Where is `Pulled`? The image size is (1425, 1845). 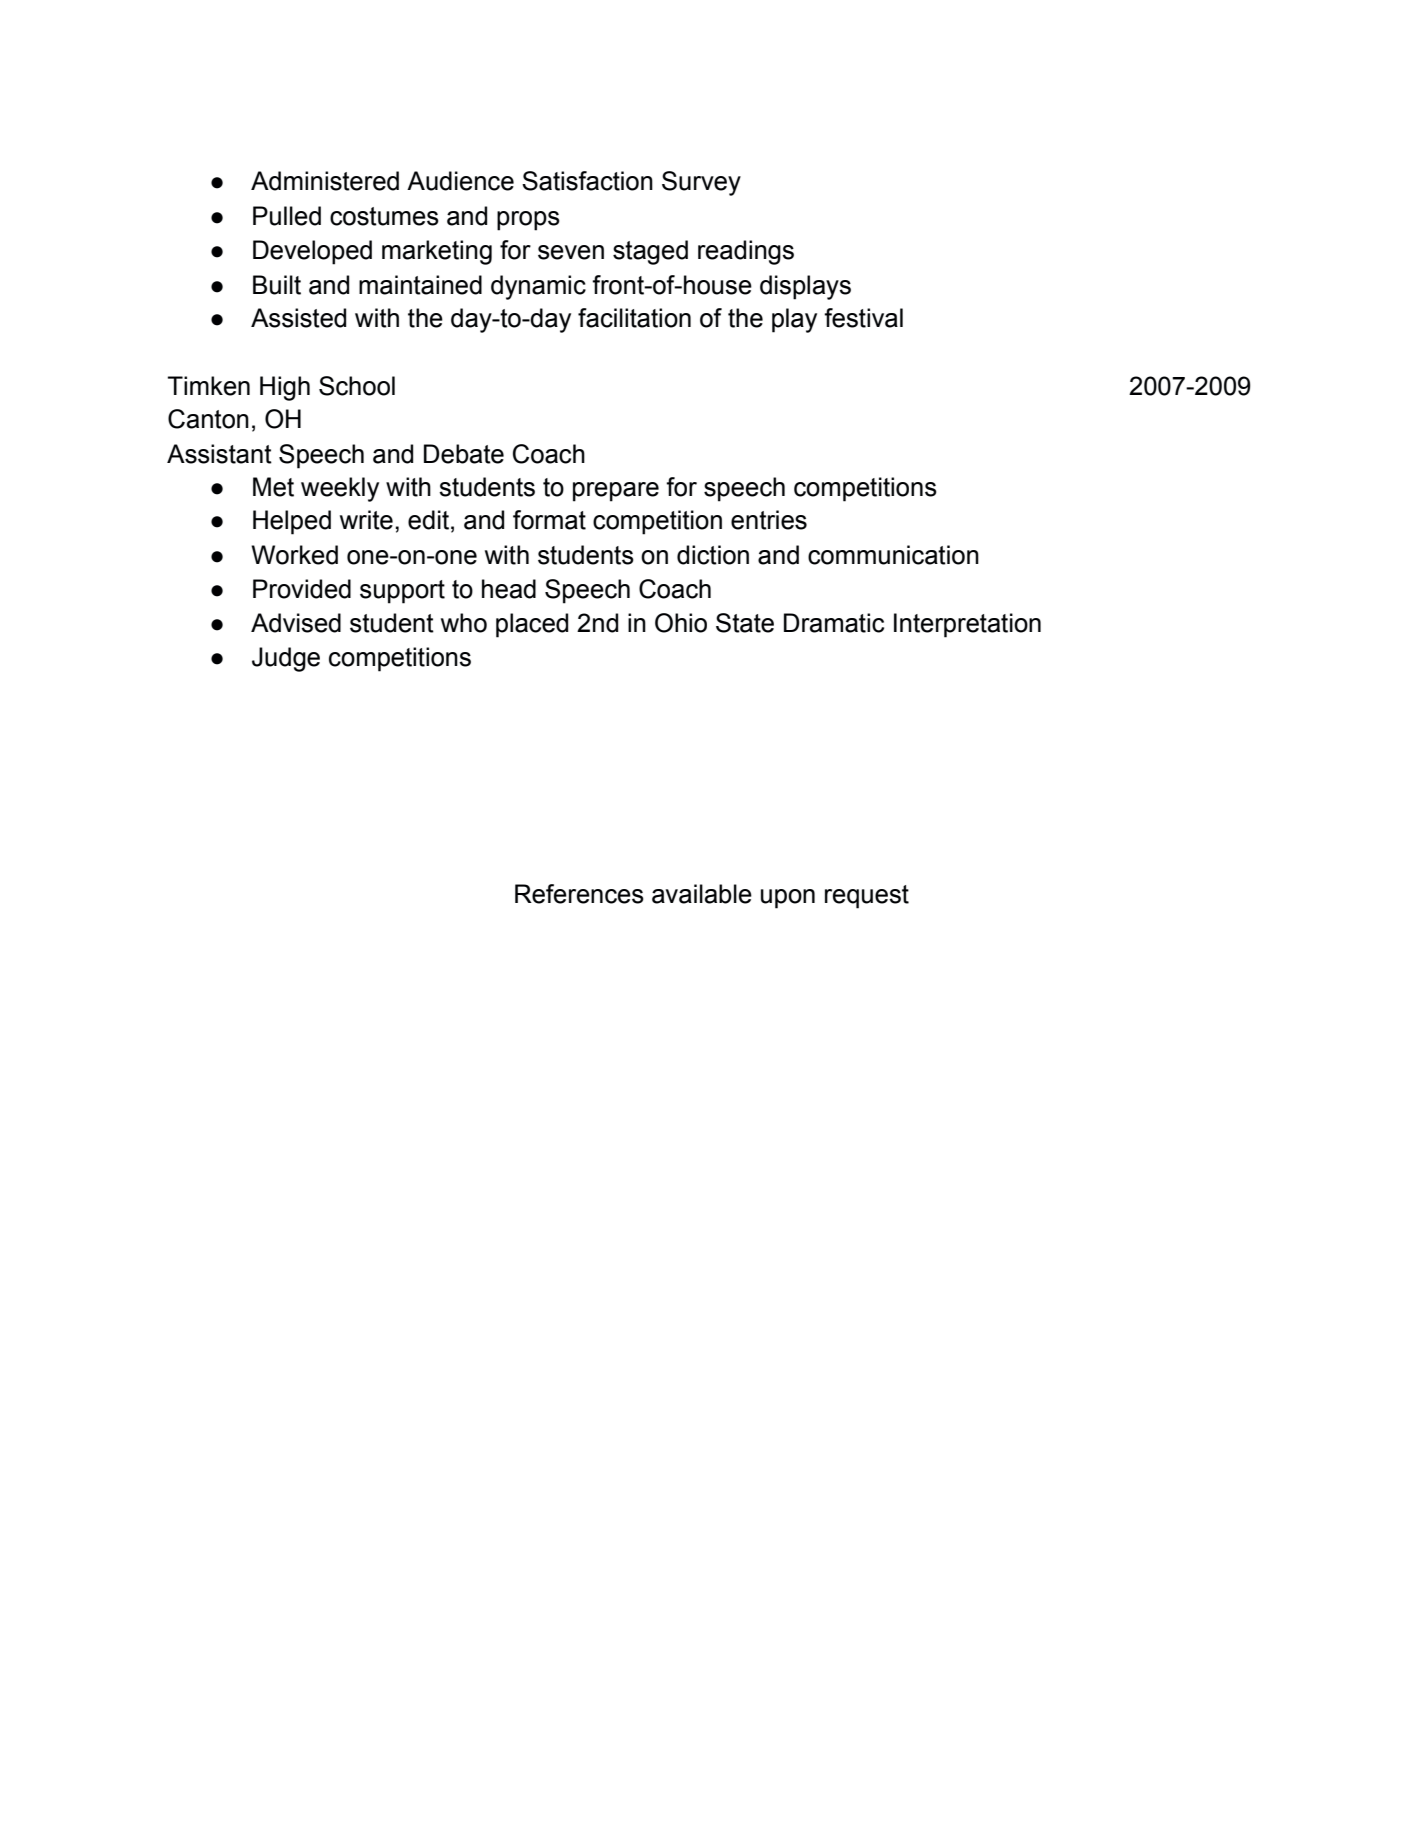
Pulled is located at coordinates (287, 216).
